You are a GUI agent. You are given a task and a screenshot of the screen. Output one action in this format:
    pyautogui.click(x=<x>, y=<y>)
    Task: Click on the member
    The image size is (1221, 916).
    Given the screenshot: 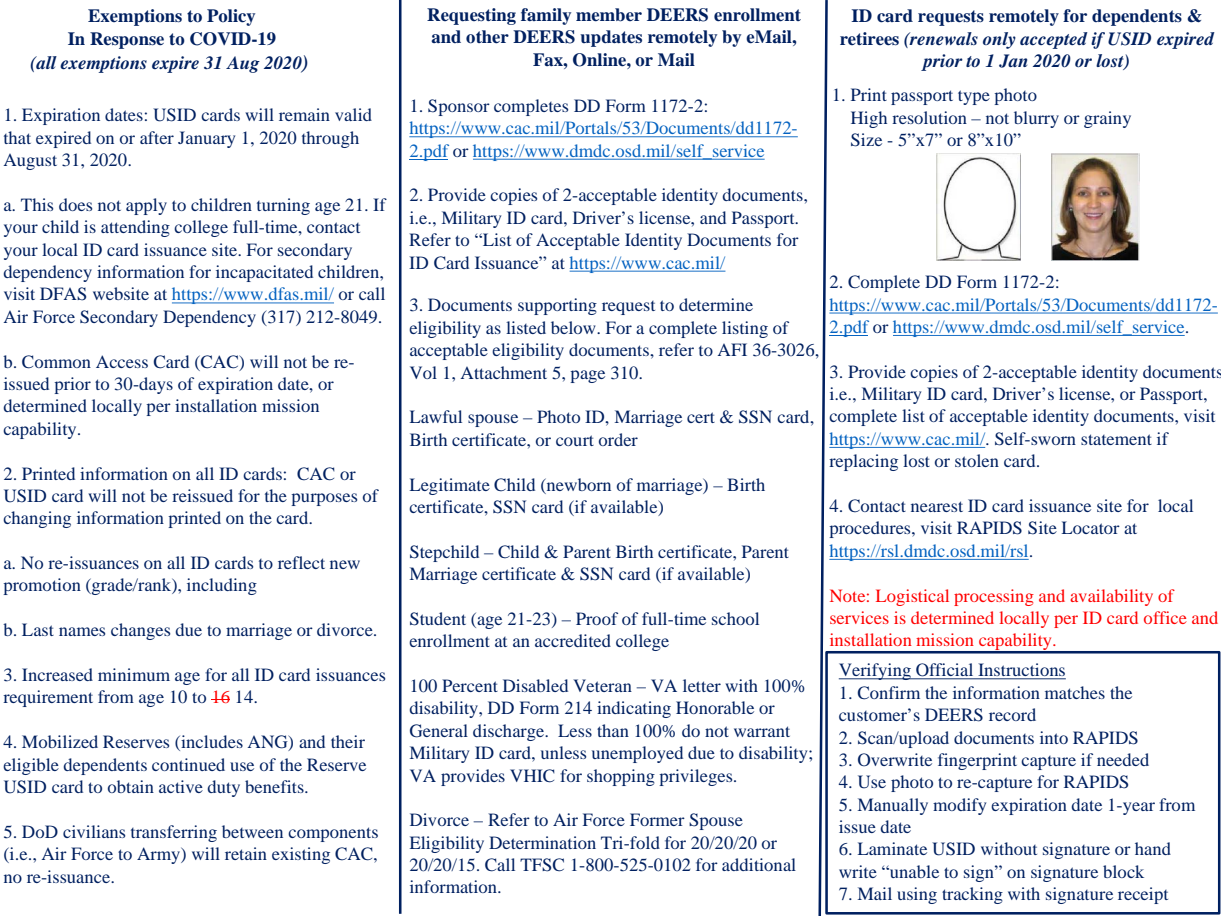 What is the action you would take?
    pyautogui.click(x=609, y=15)
